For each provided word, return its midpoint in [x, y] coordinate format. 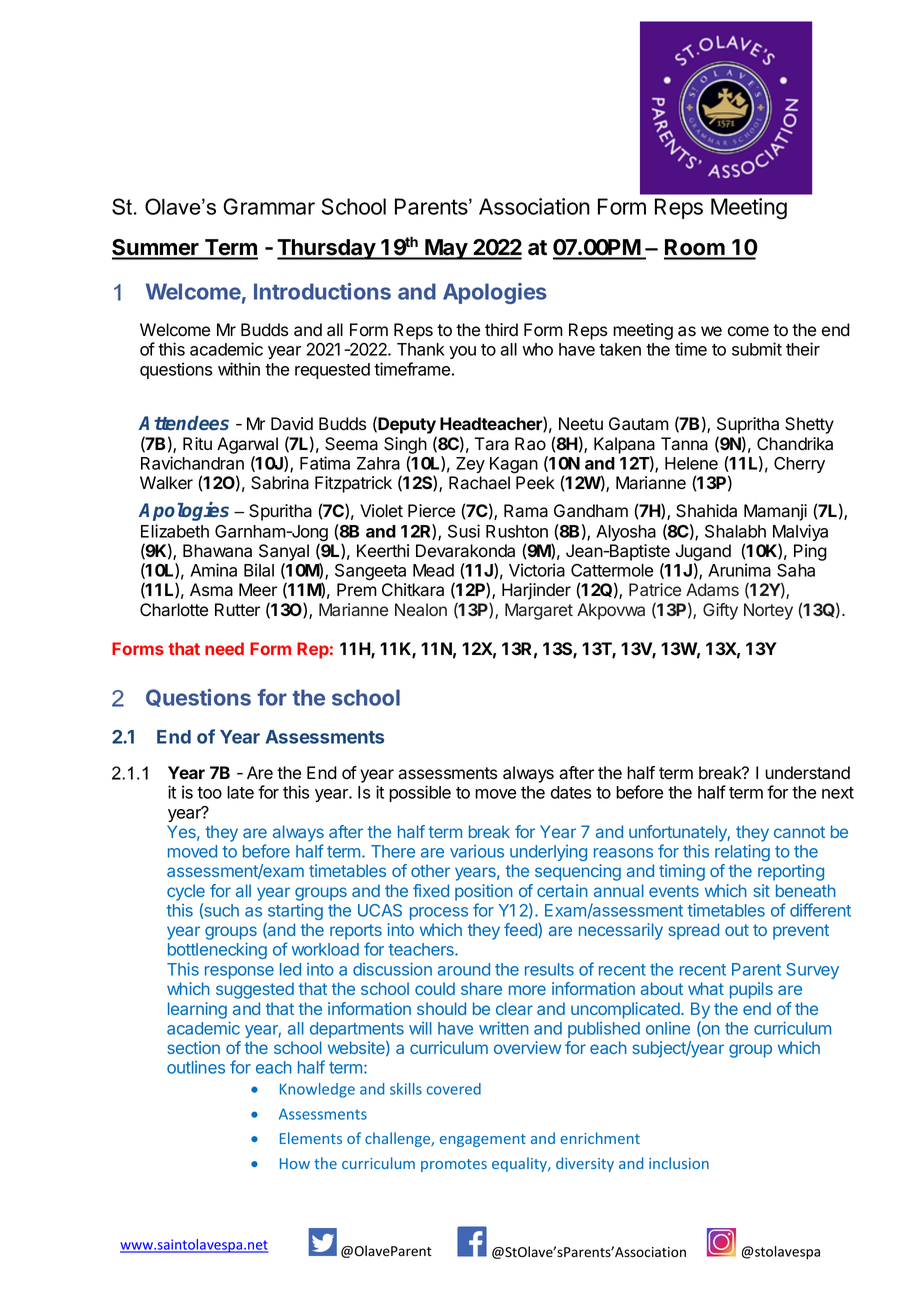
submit [757, 349]
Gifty [720, 611]
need [224, 648]
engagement [483, 1140]
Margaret [539, 611]
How [295, 1163]
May [446, 249]
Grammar [269, 206]
